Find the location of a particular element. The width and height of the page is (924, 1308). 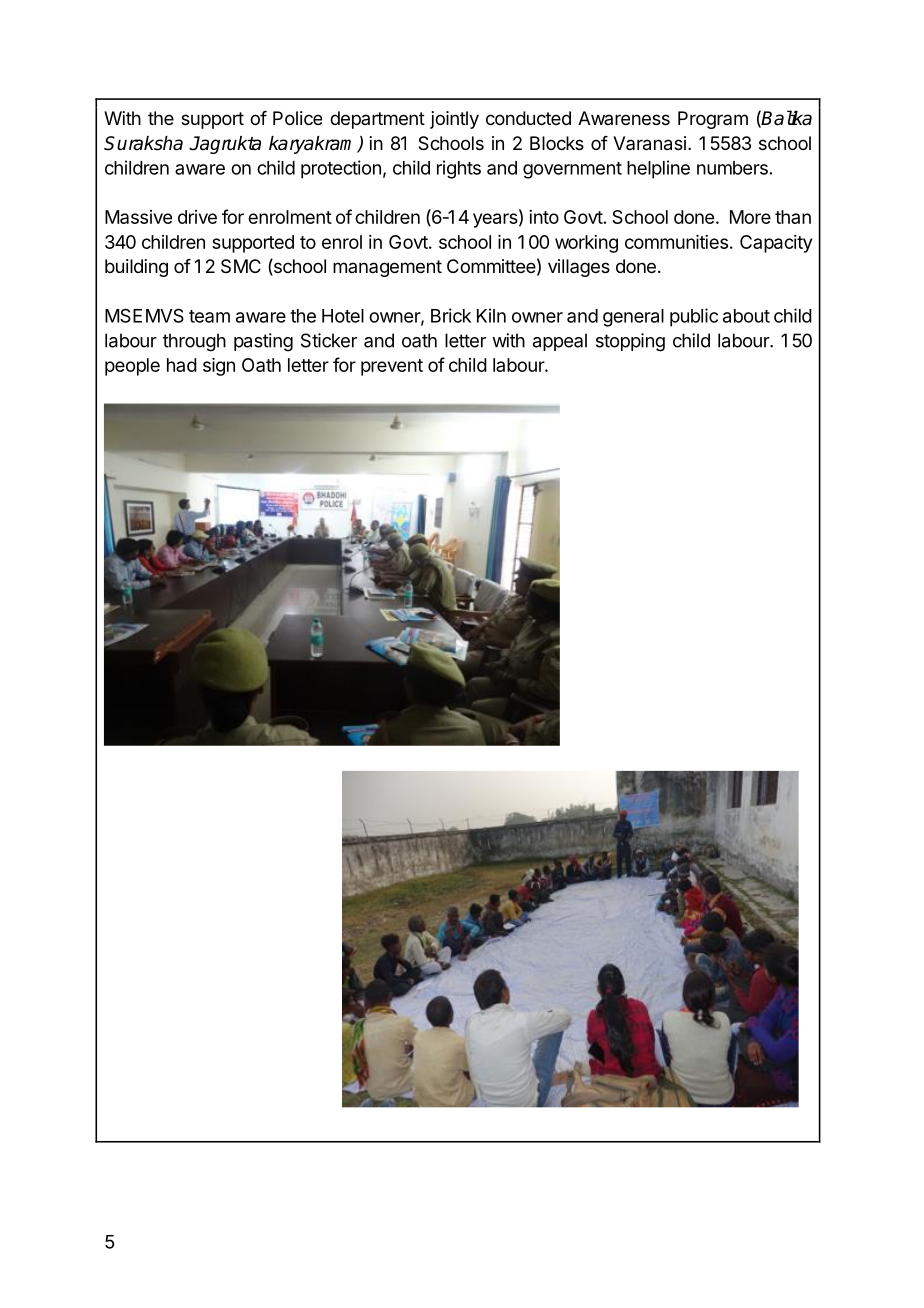

villages is located at coordinates (579, 268).
